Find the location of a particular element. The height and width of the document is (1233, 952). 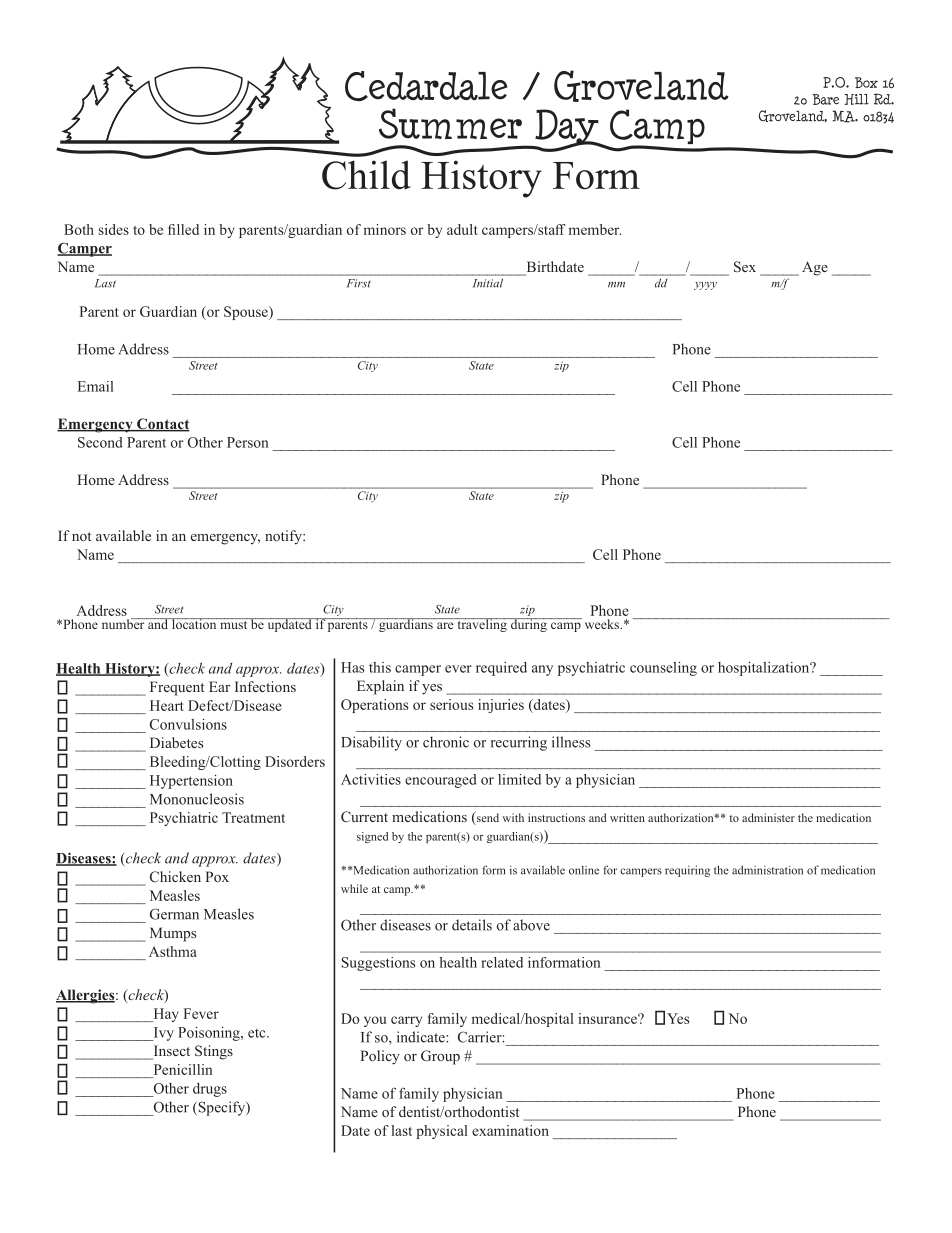

filled is located at coordinates (183, 229).
